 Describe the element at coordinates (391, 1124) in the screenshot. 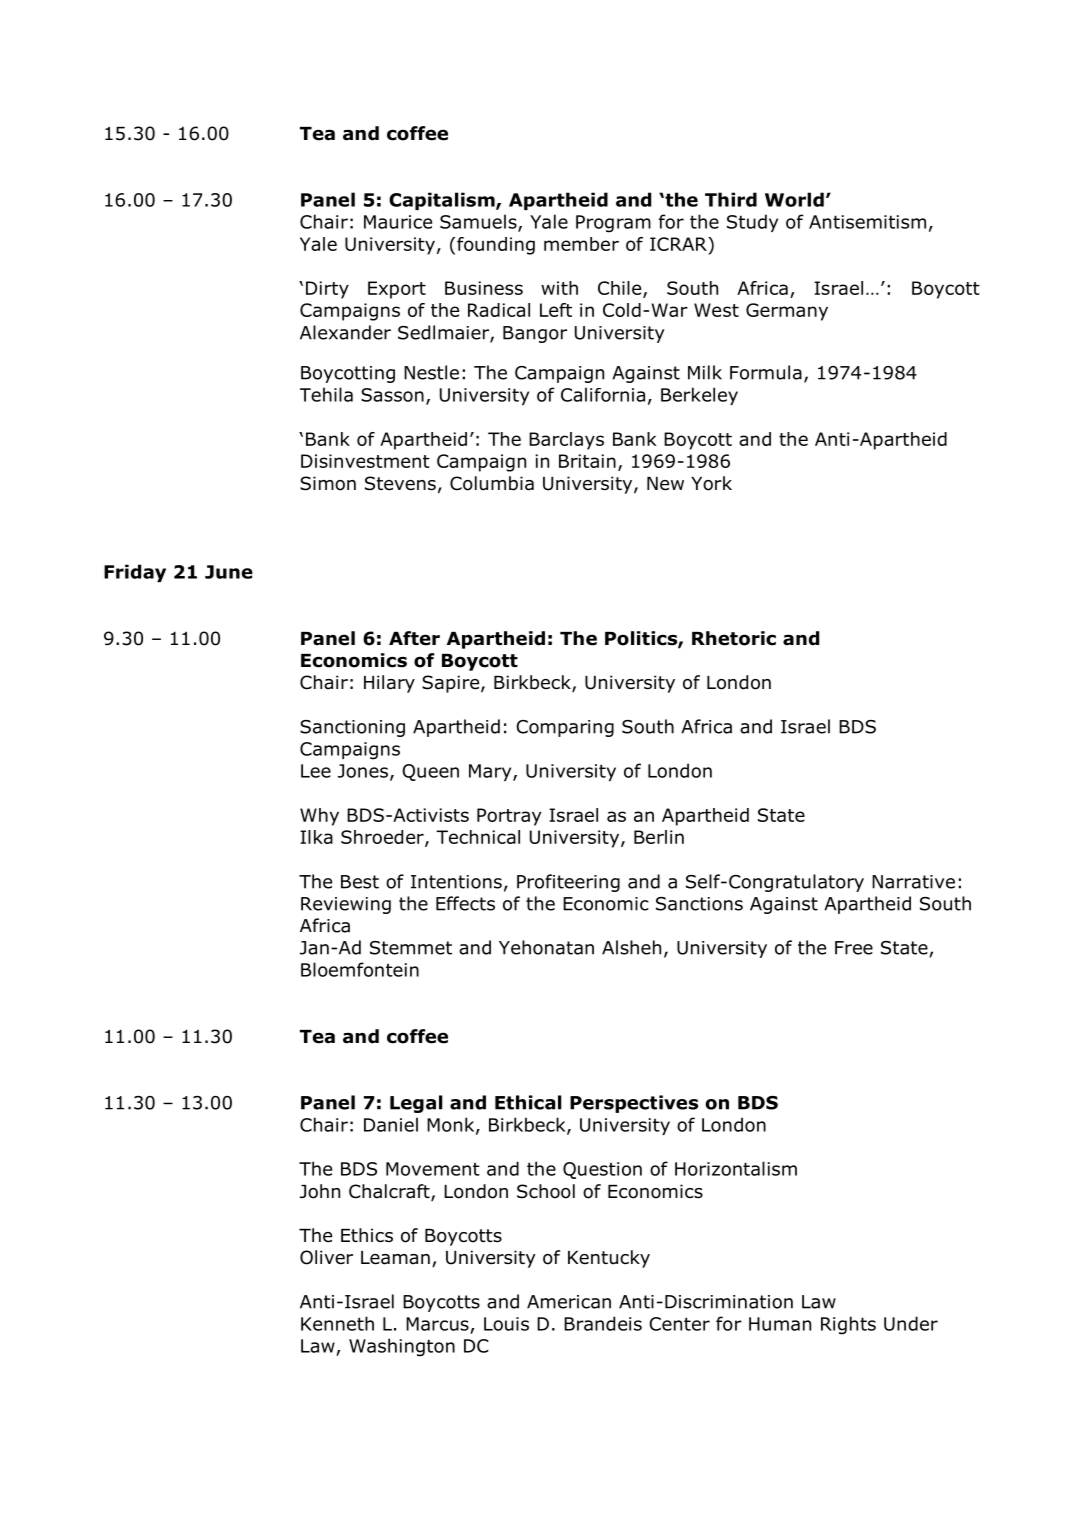

I see `Daniel` at that location.
